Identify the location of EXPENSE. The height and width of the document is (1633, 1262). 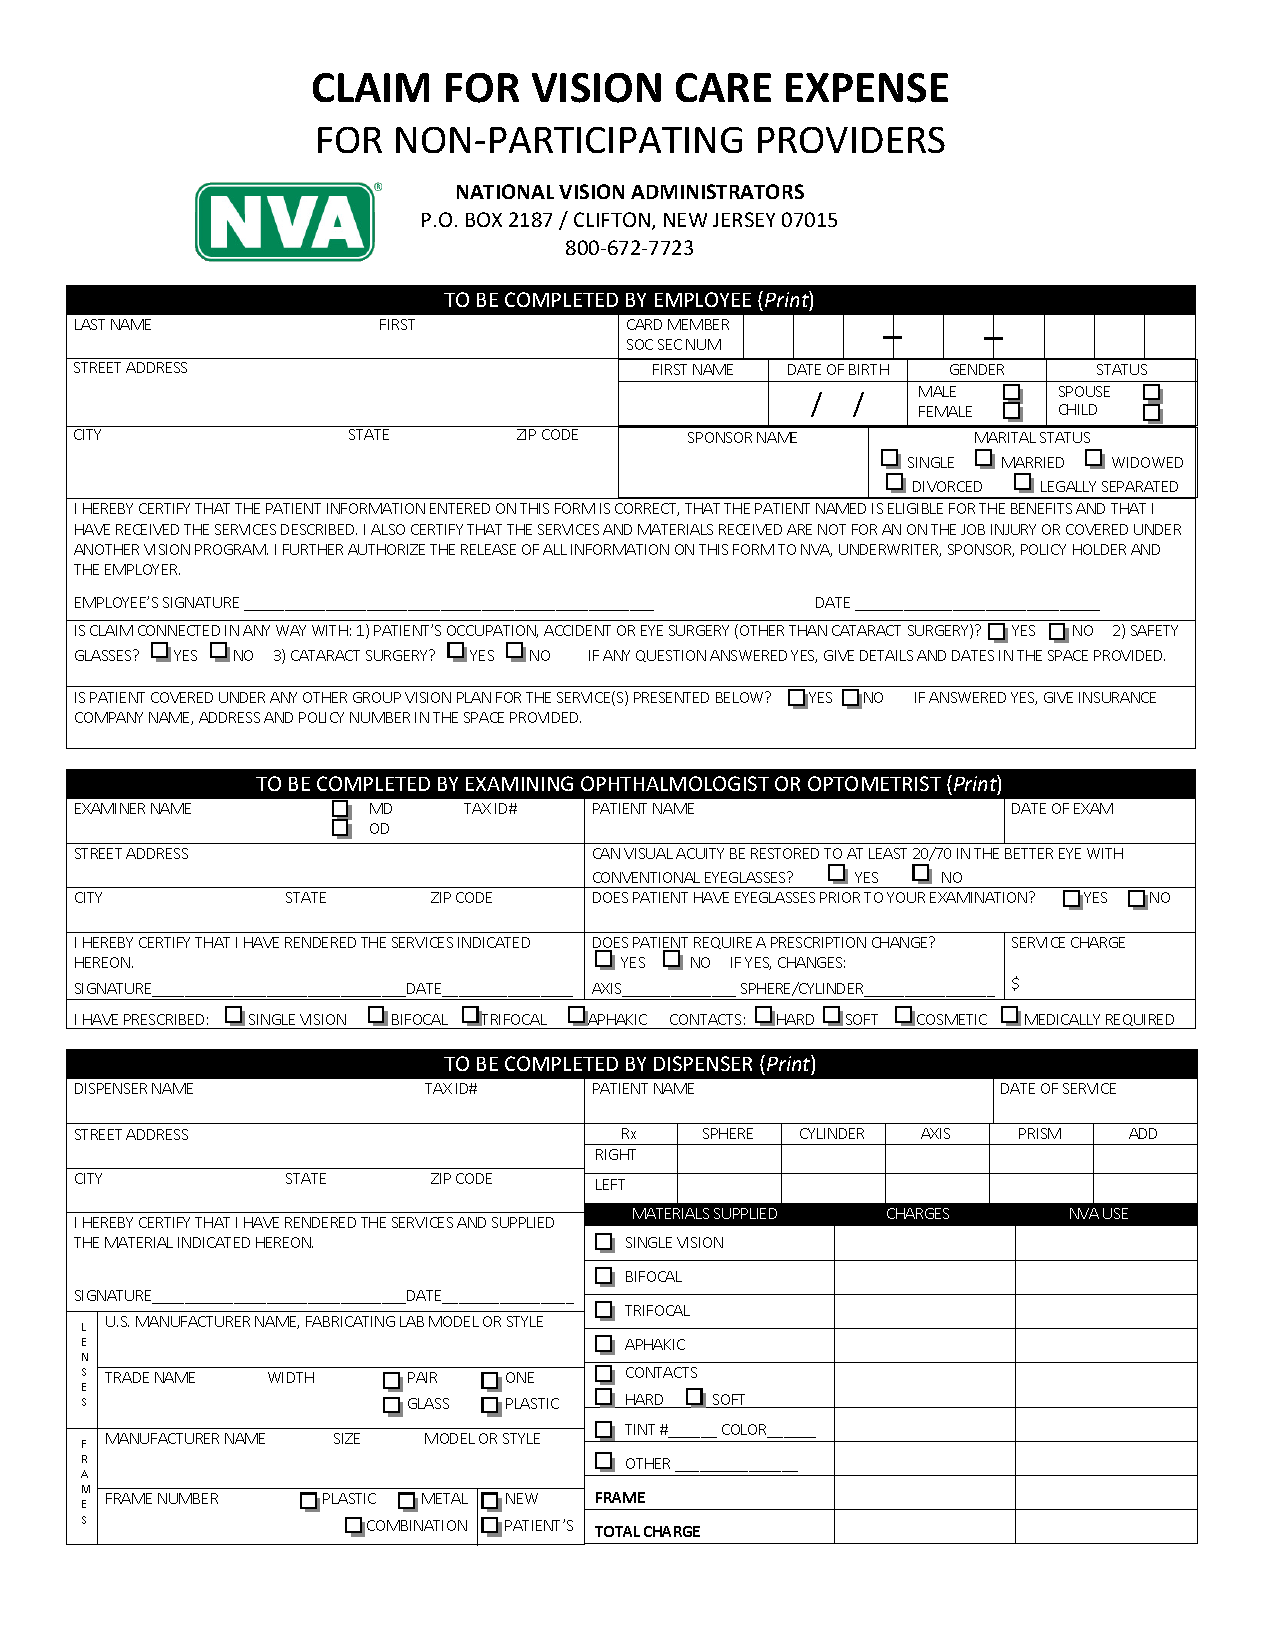
(867, 88).
